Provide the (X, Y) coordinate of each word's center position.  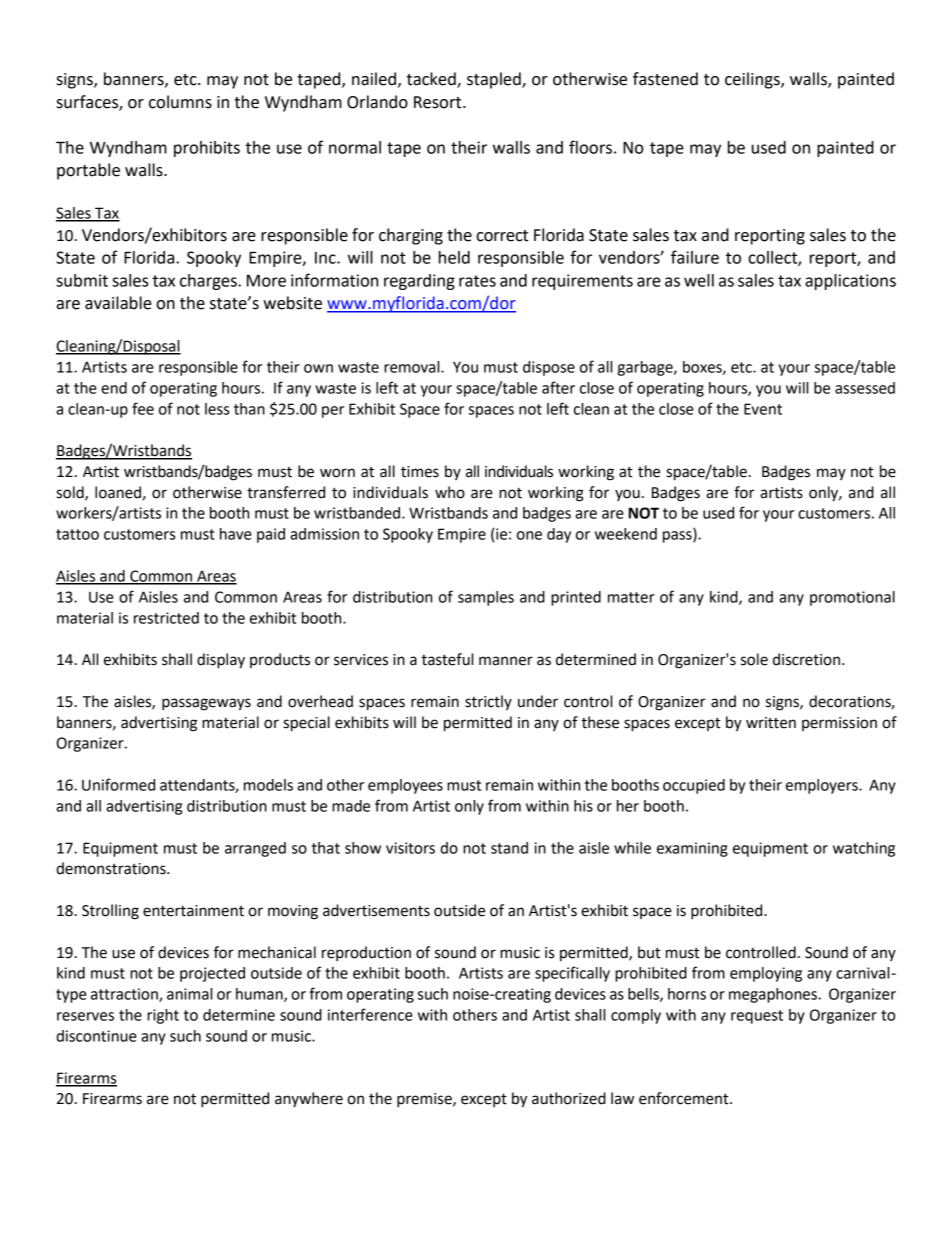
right (163, 1016)
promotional (852, 598)
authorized (569, 1098)
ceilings (753, 80)
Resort (439, 102)
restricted (166, 618)
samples (486, 598)
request (757, 1017)
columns (180, 102)
